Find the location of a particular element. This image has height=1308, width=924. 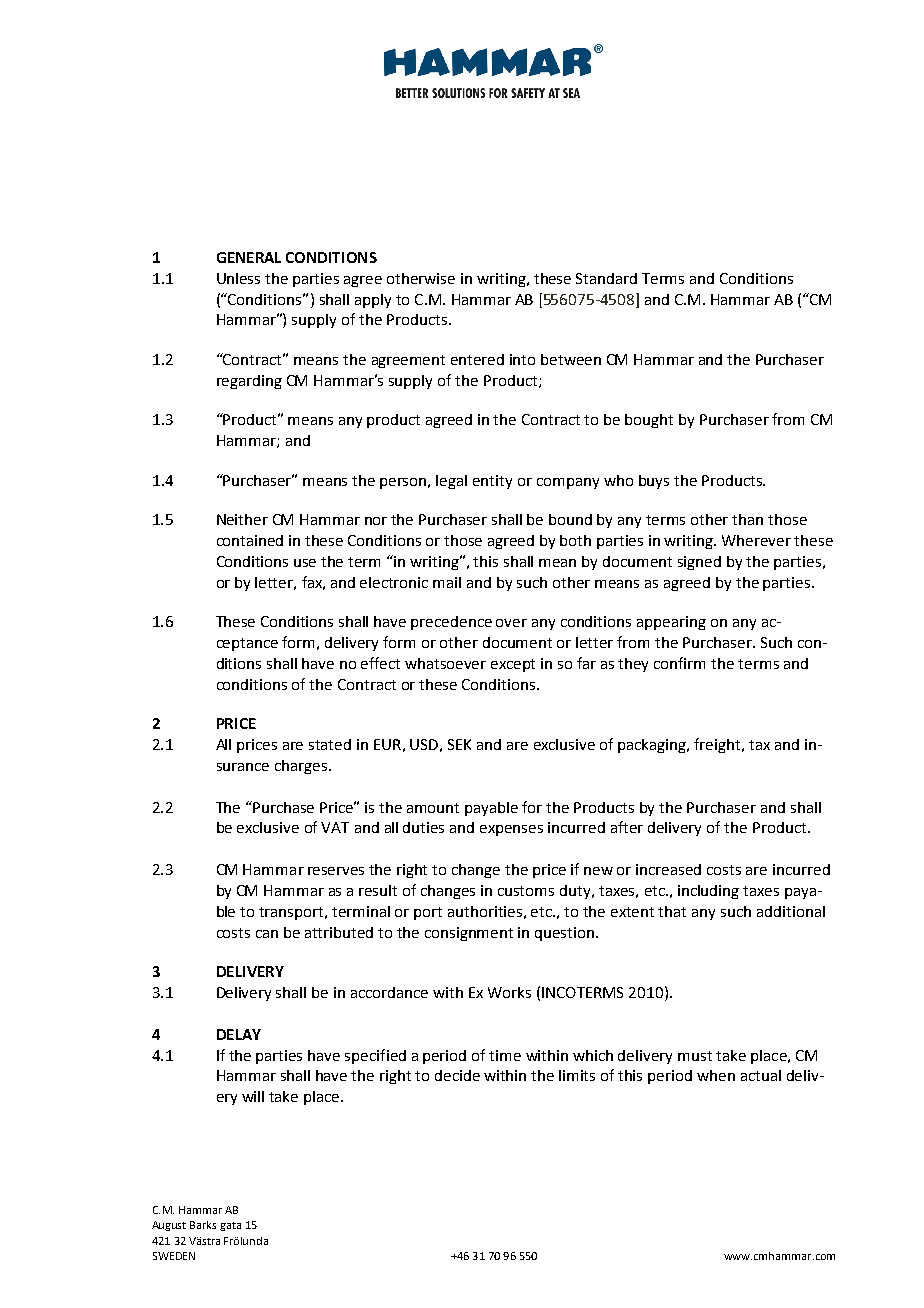

Standard is located at coordinates (606, 278).
